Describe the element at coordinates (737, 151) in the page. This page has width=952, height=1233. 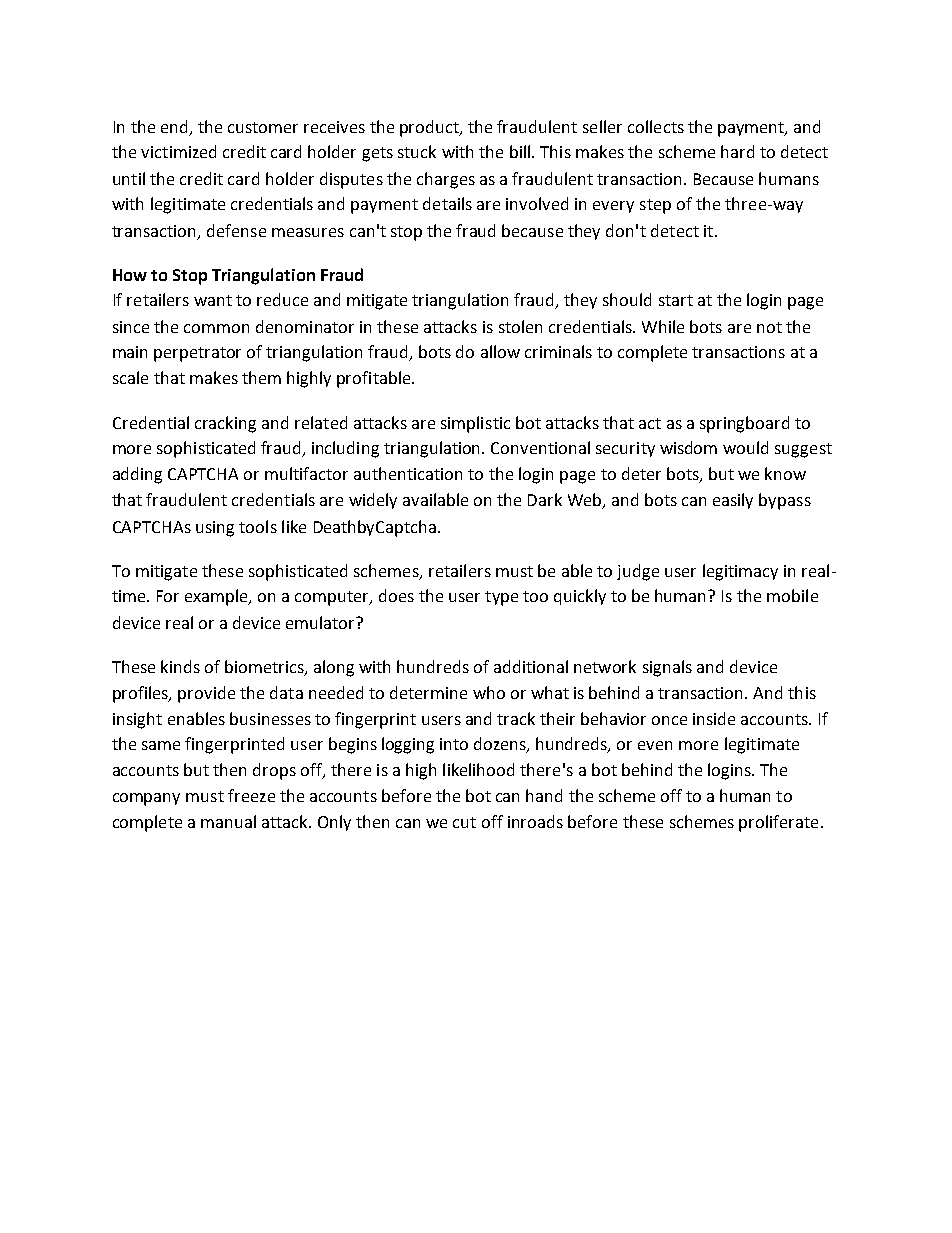
I see `hard` at that location.
